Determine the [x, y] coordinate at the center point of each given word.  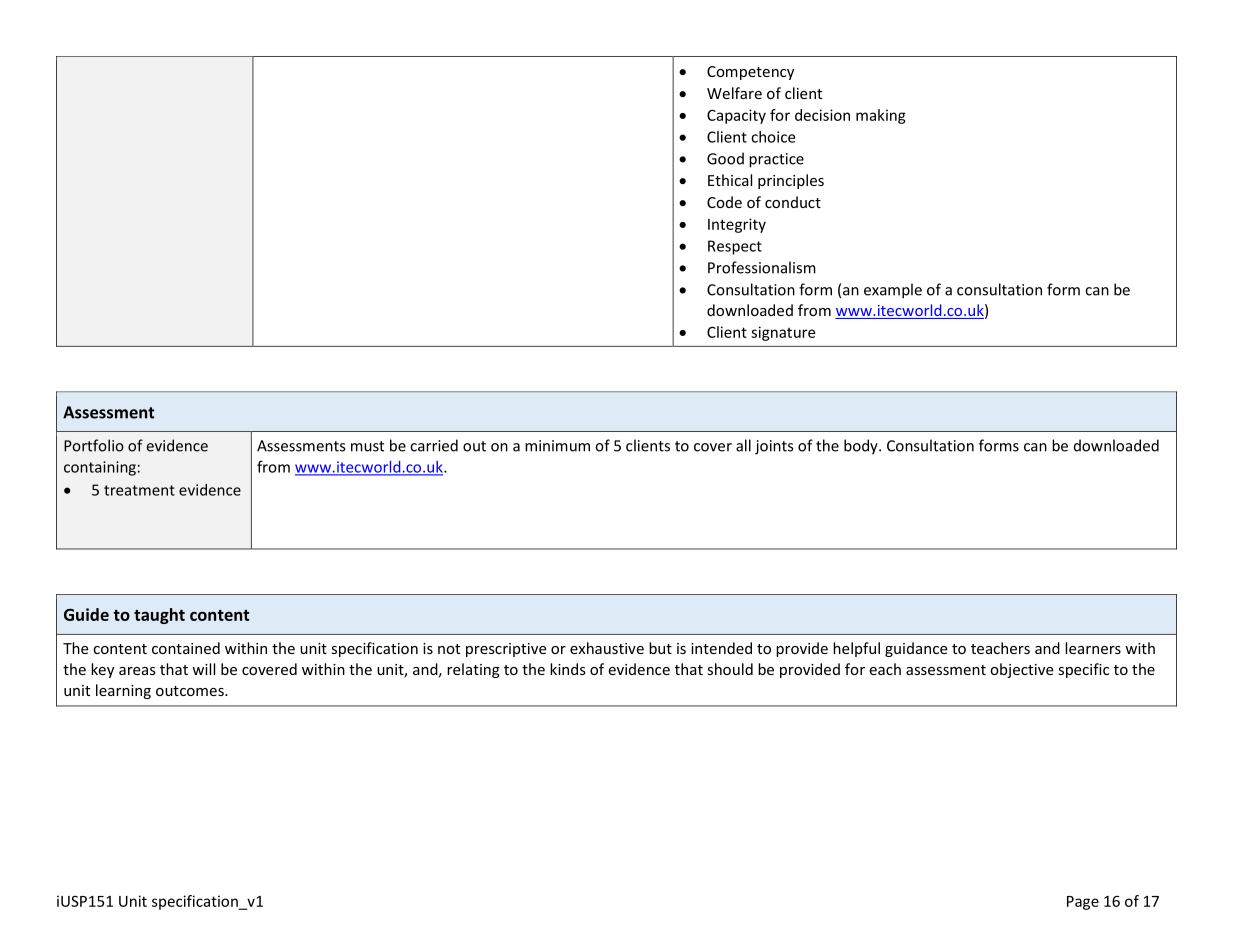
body [862, 447]
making [881, 116]
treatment [139, 490]
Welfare [734, 93]
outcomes [191, 691]
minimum [557, 446]
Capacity [736, 116]
